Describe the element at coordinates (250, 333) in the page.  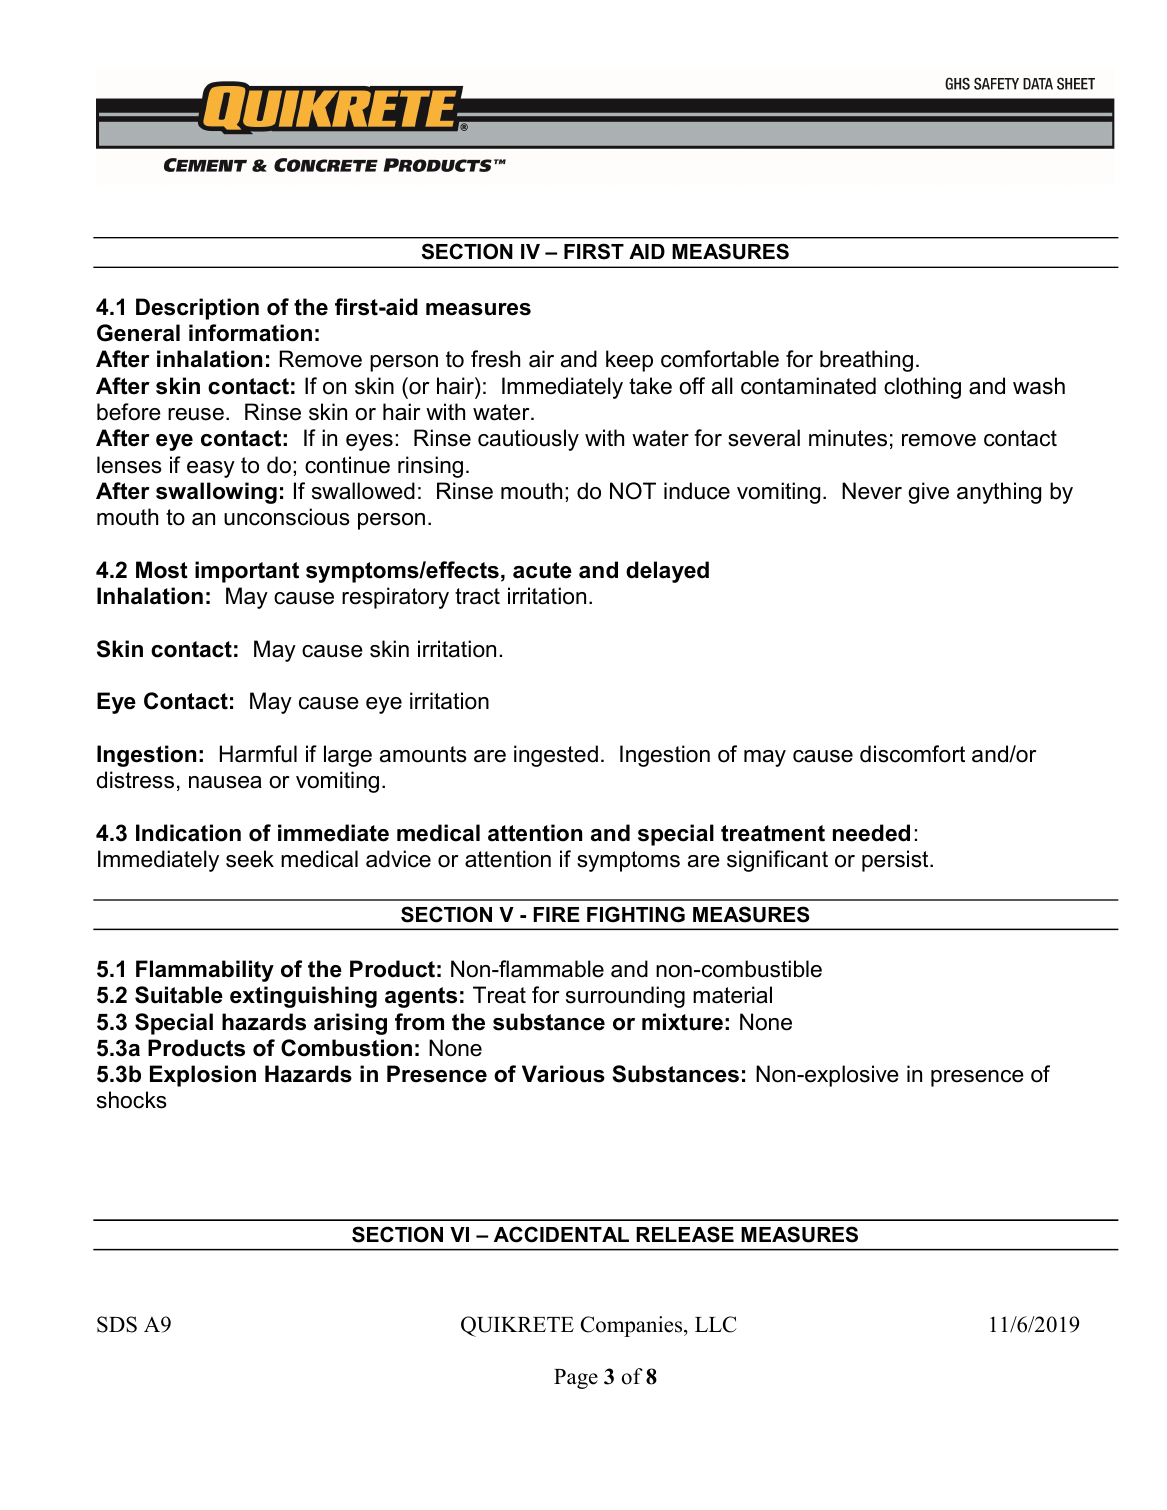
I see `information` at that location.
